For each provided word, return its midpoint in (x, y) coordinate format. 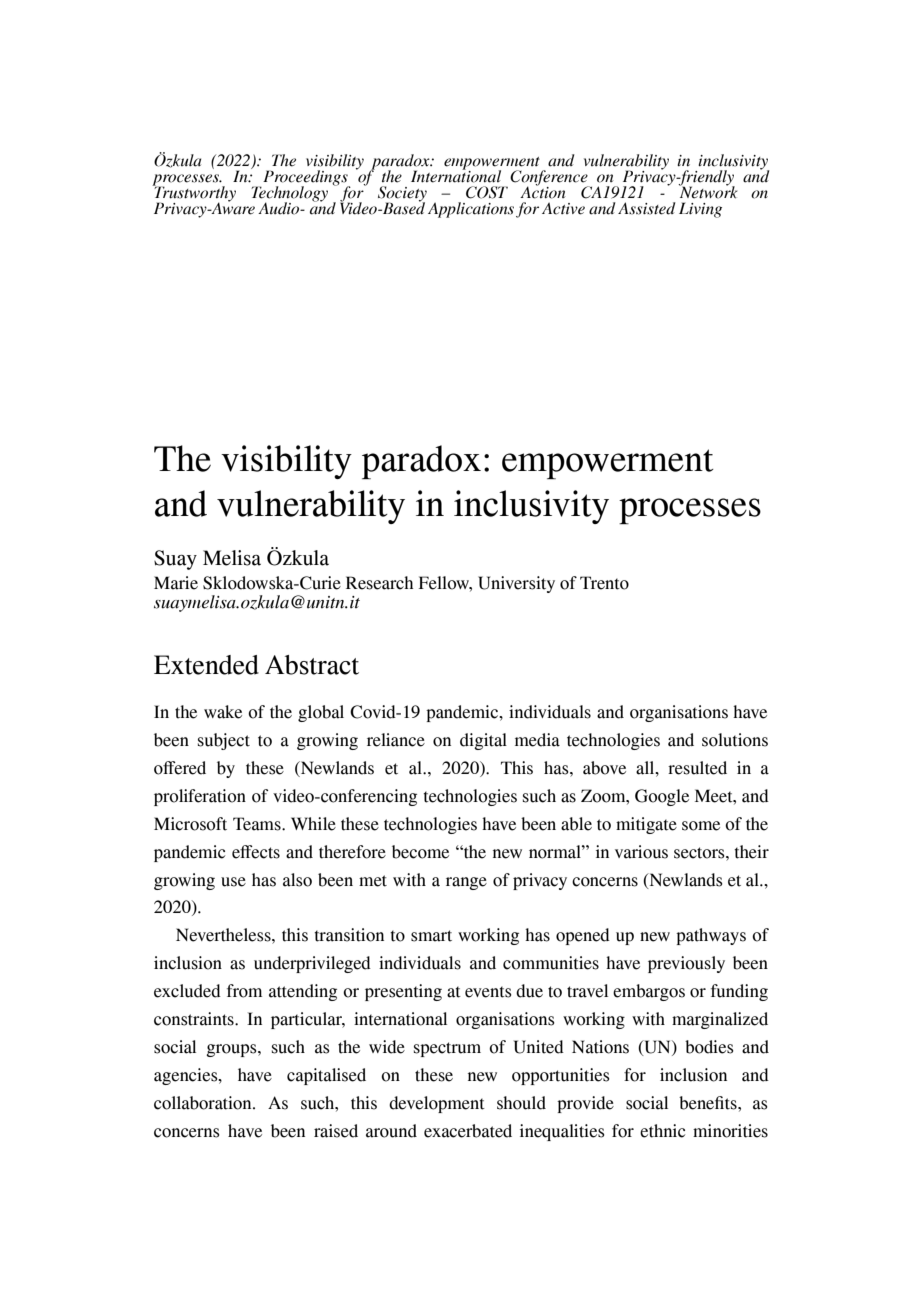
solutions (735, 740)
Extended (206, 665)
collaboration (204, 1103)
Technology (289, 195)
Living (700, 210)
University (516, 584)
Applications (471, 210)
